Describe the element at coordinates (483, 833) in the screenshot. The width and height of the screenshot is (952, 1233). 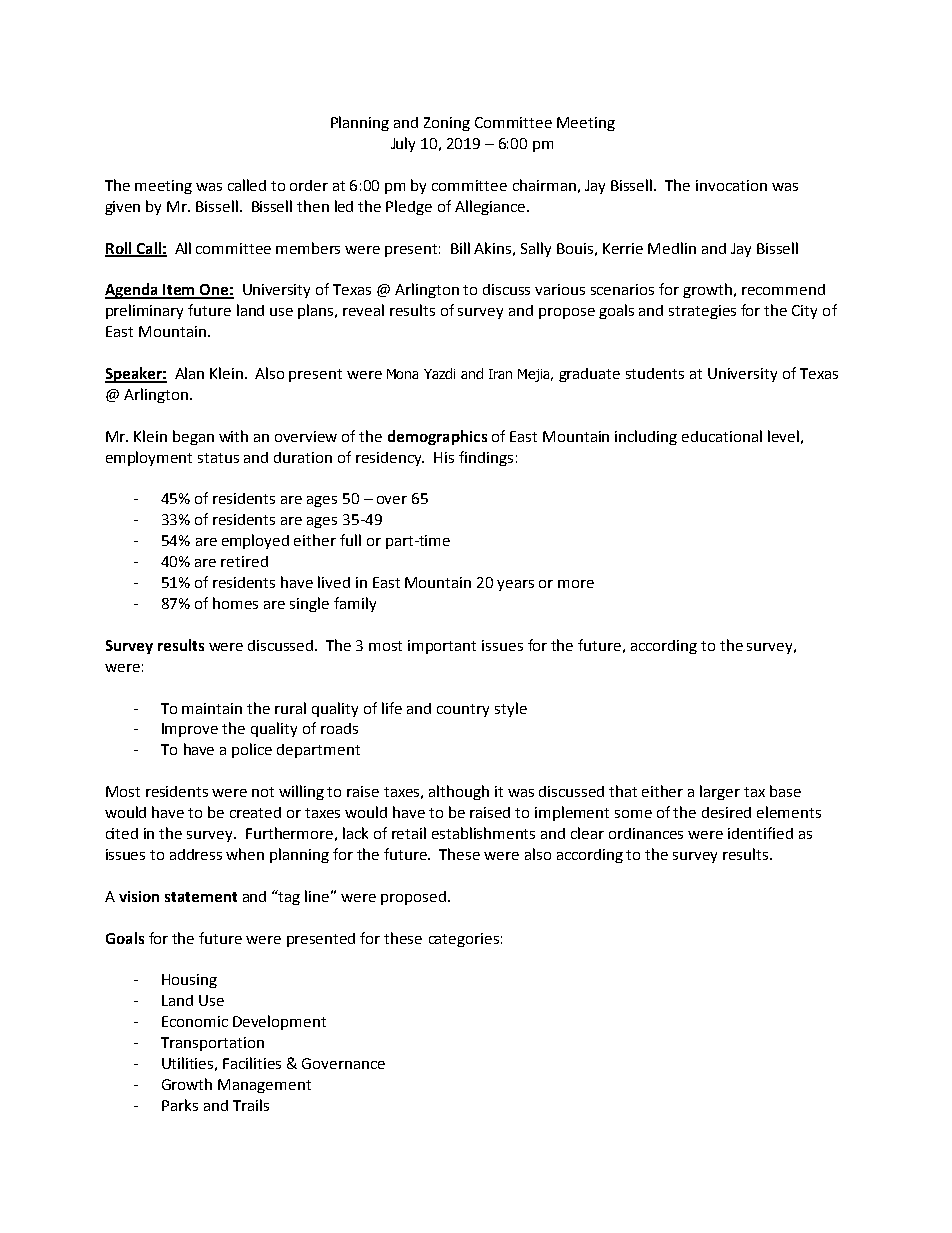
I see `establishments` at that location.
